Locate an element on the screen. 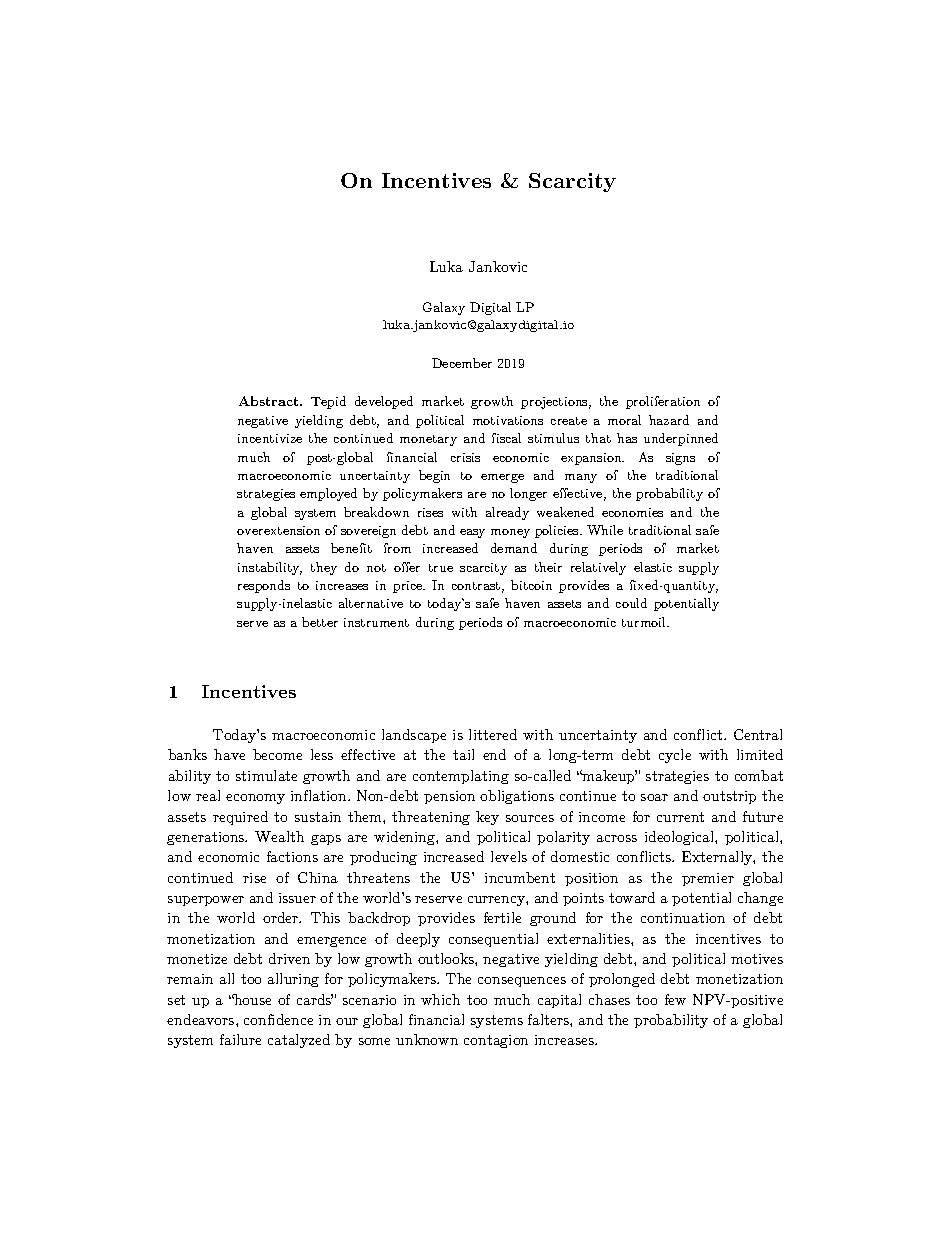  economies is located at coordinates (632, 512).
